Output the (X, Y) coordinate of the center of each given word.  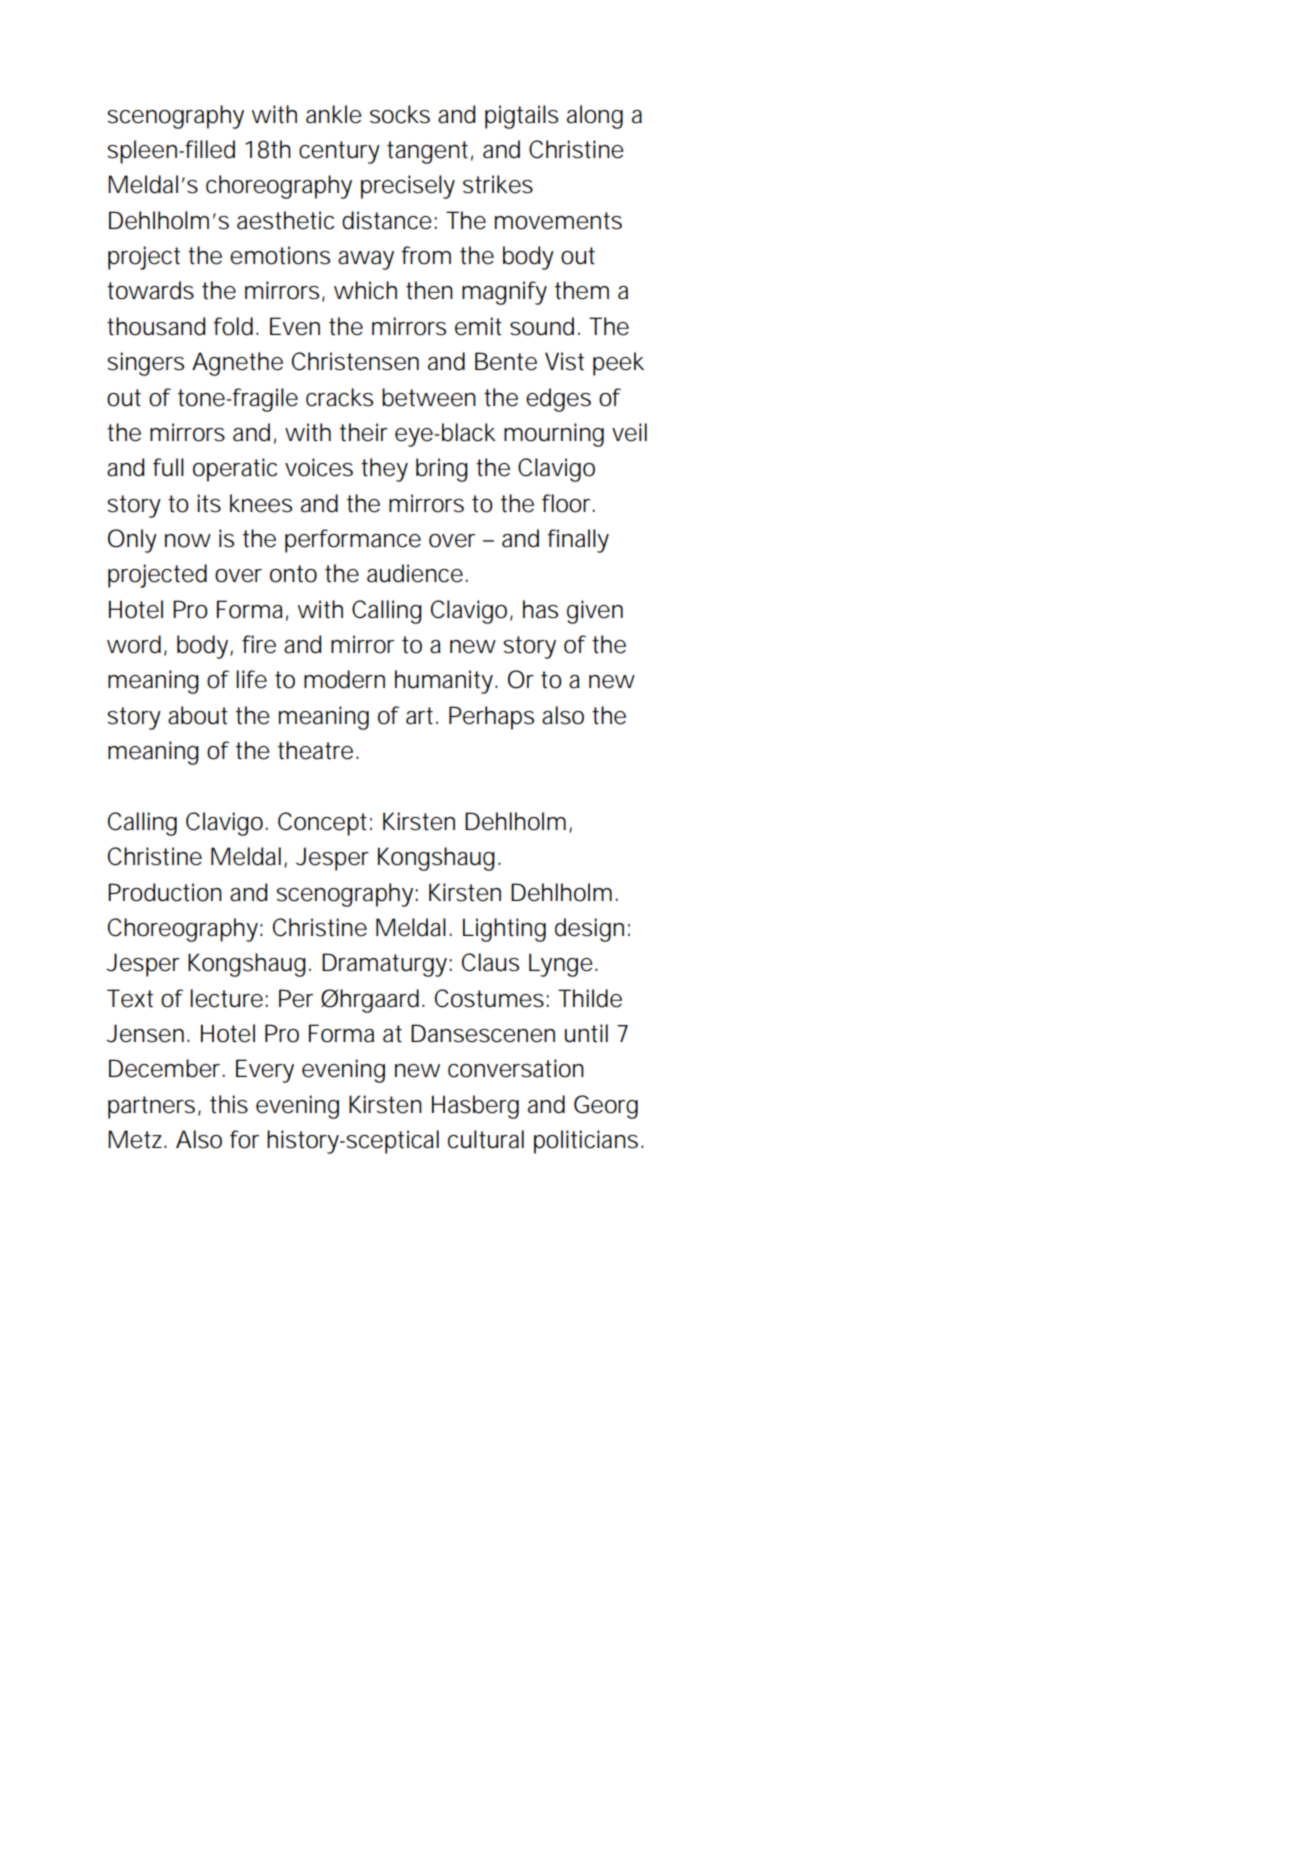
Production (165, 892)
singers (145, 364)
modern (344, 679)
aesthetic (285, 220)
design (589, 930)
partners (151, 1107)
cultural (486, 1139)
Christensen (355, 361)
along (595, 117)
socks (400, 114)
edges (558, 400)
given (595, 612)
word (134, 644)
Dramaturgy (386, 965)
